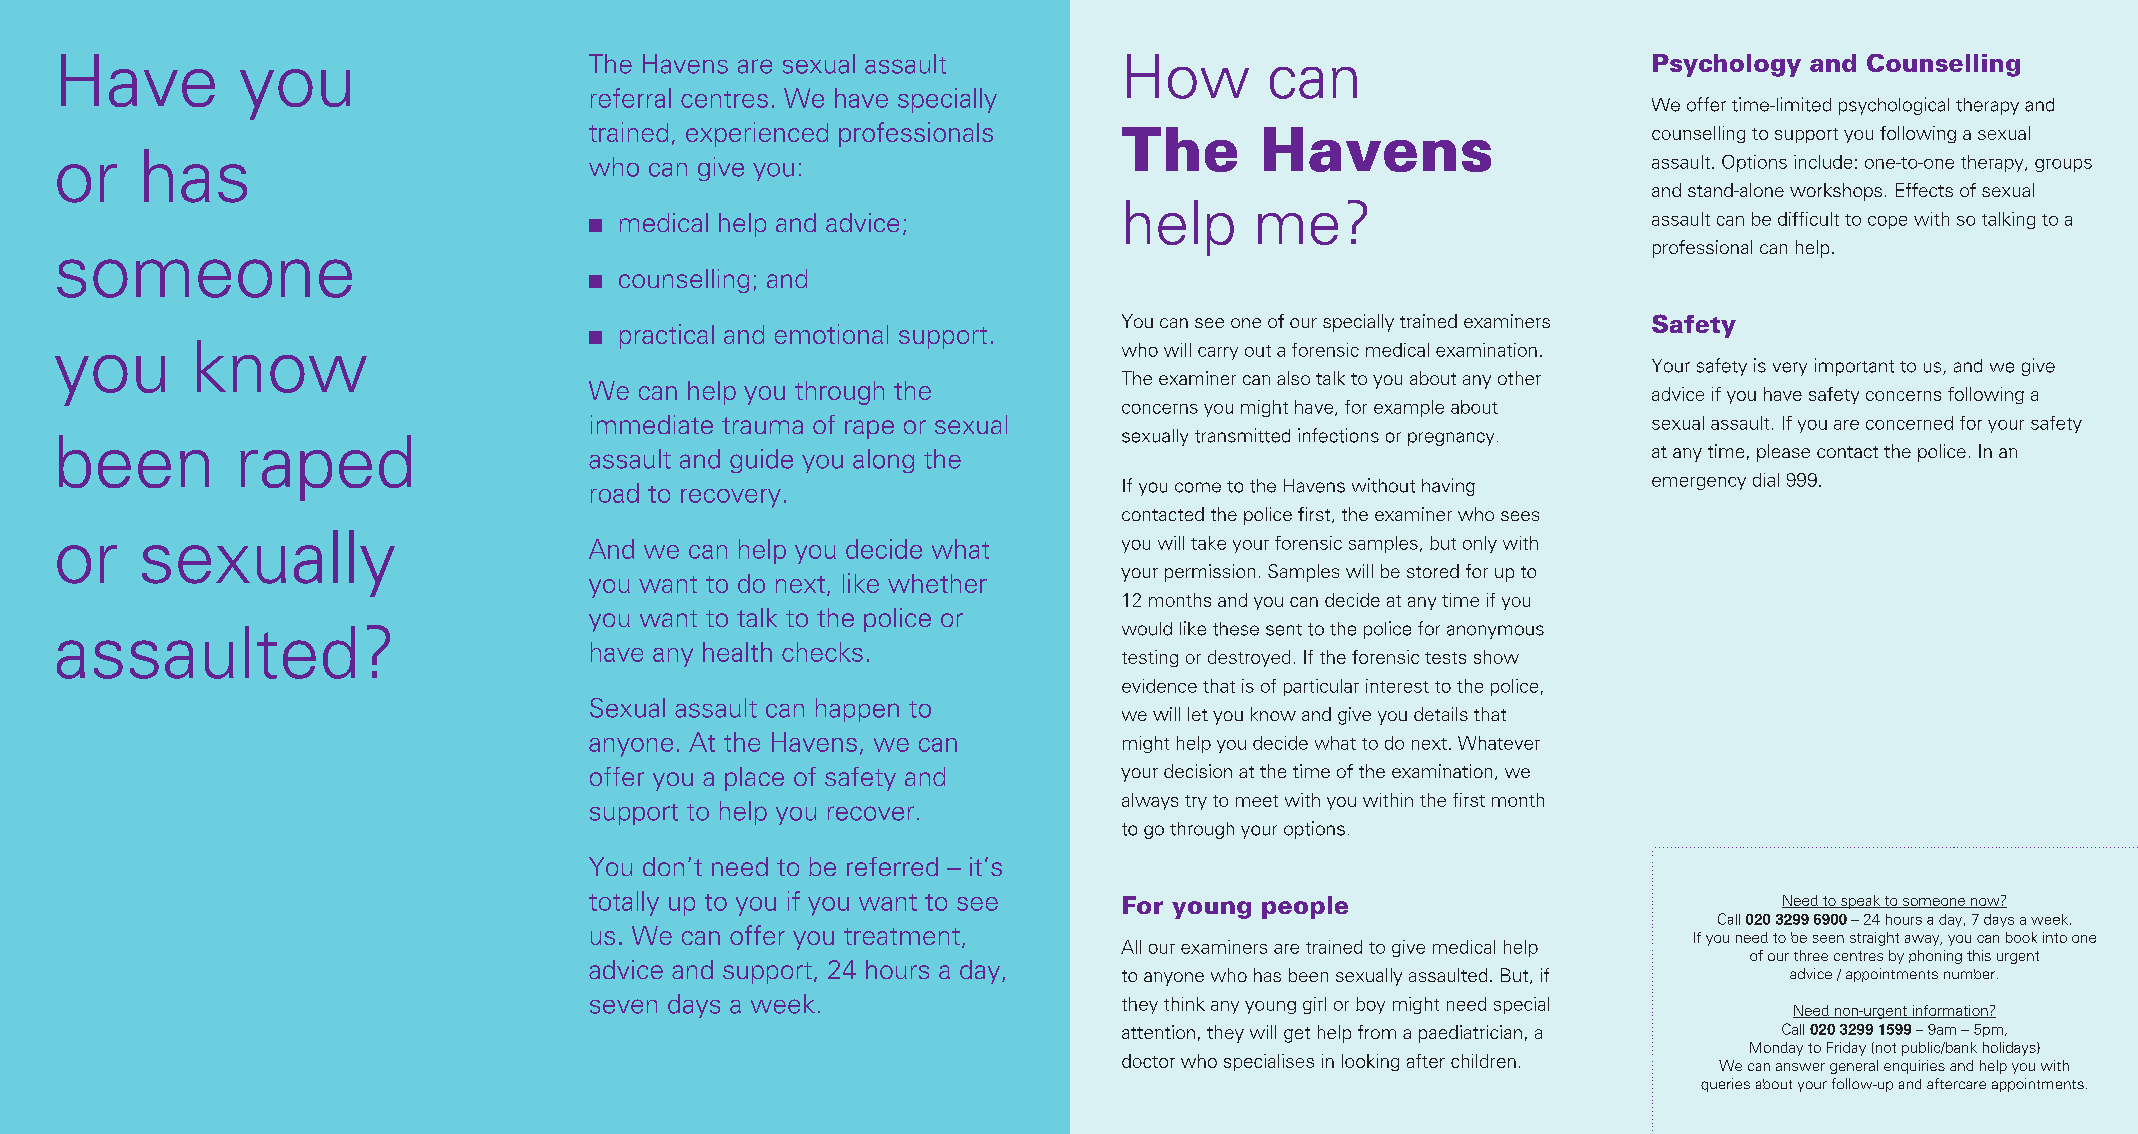  Describe the element at coordinates (1370, 1062) in the screenshot. I see `looking` at that location.
